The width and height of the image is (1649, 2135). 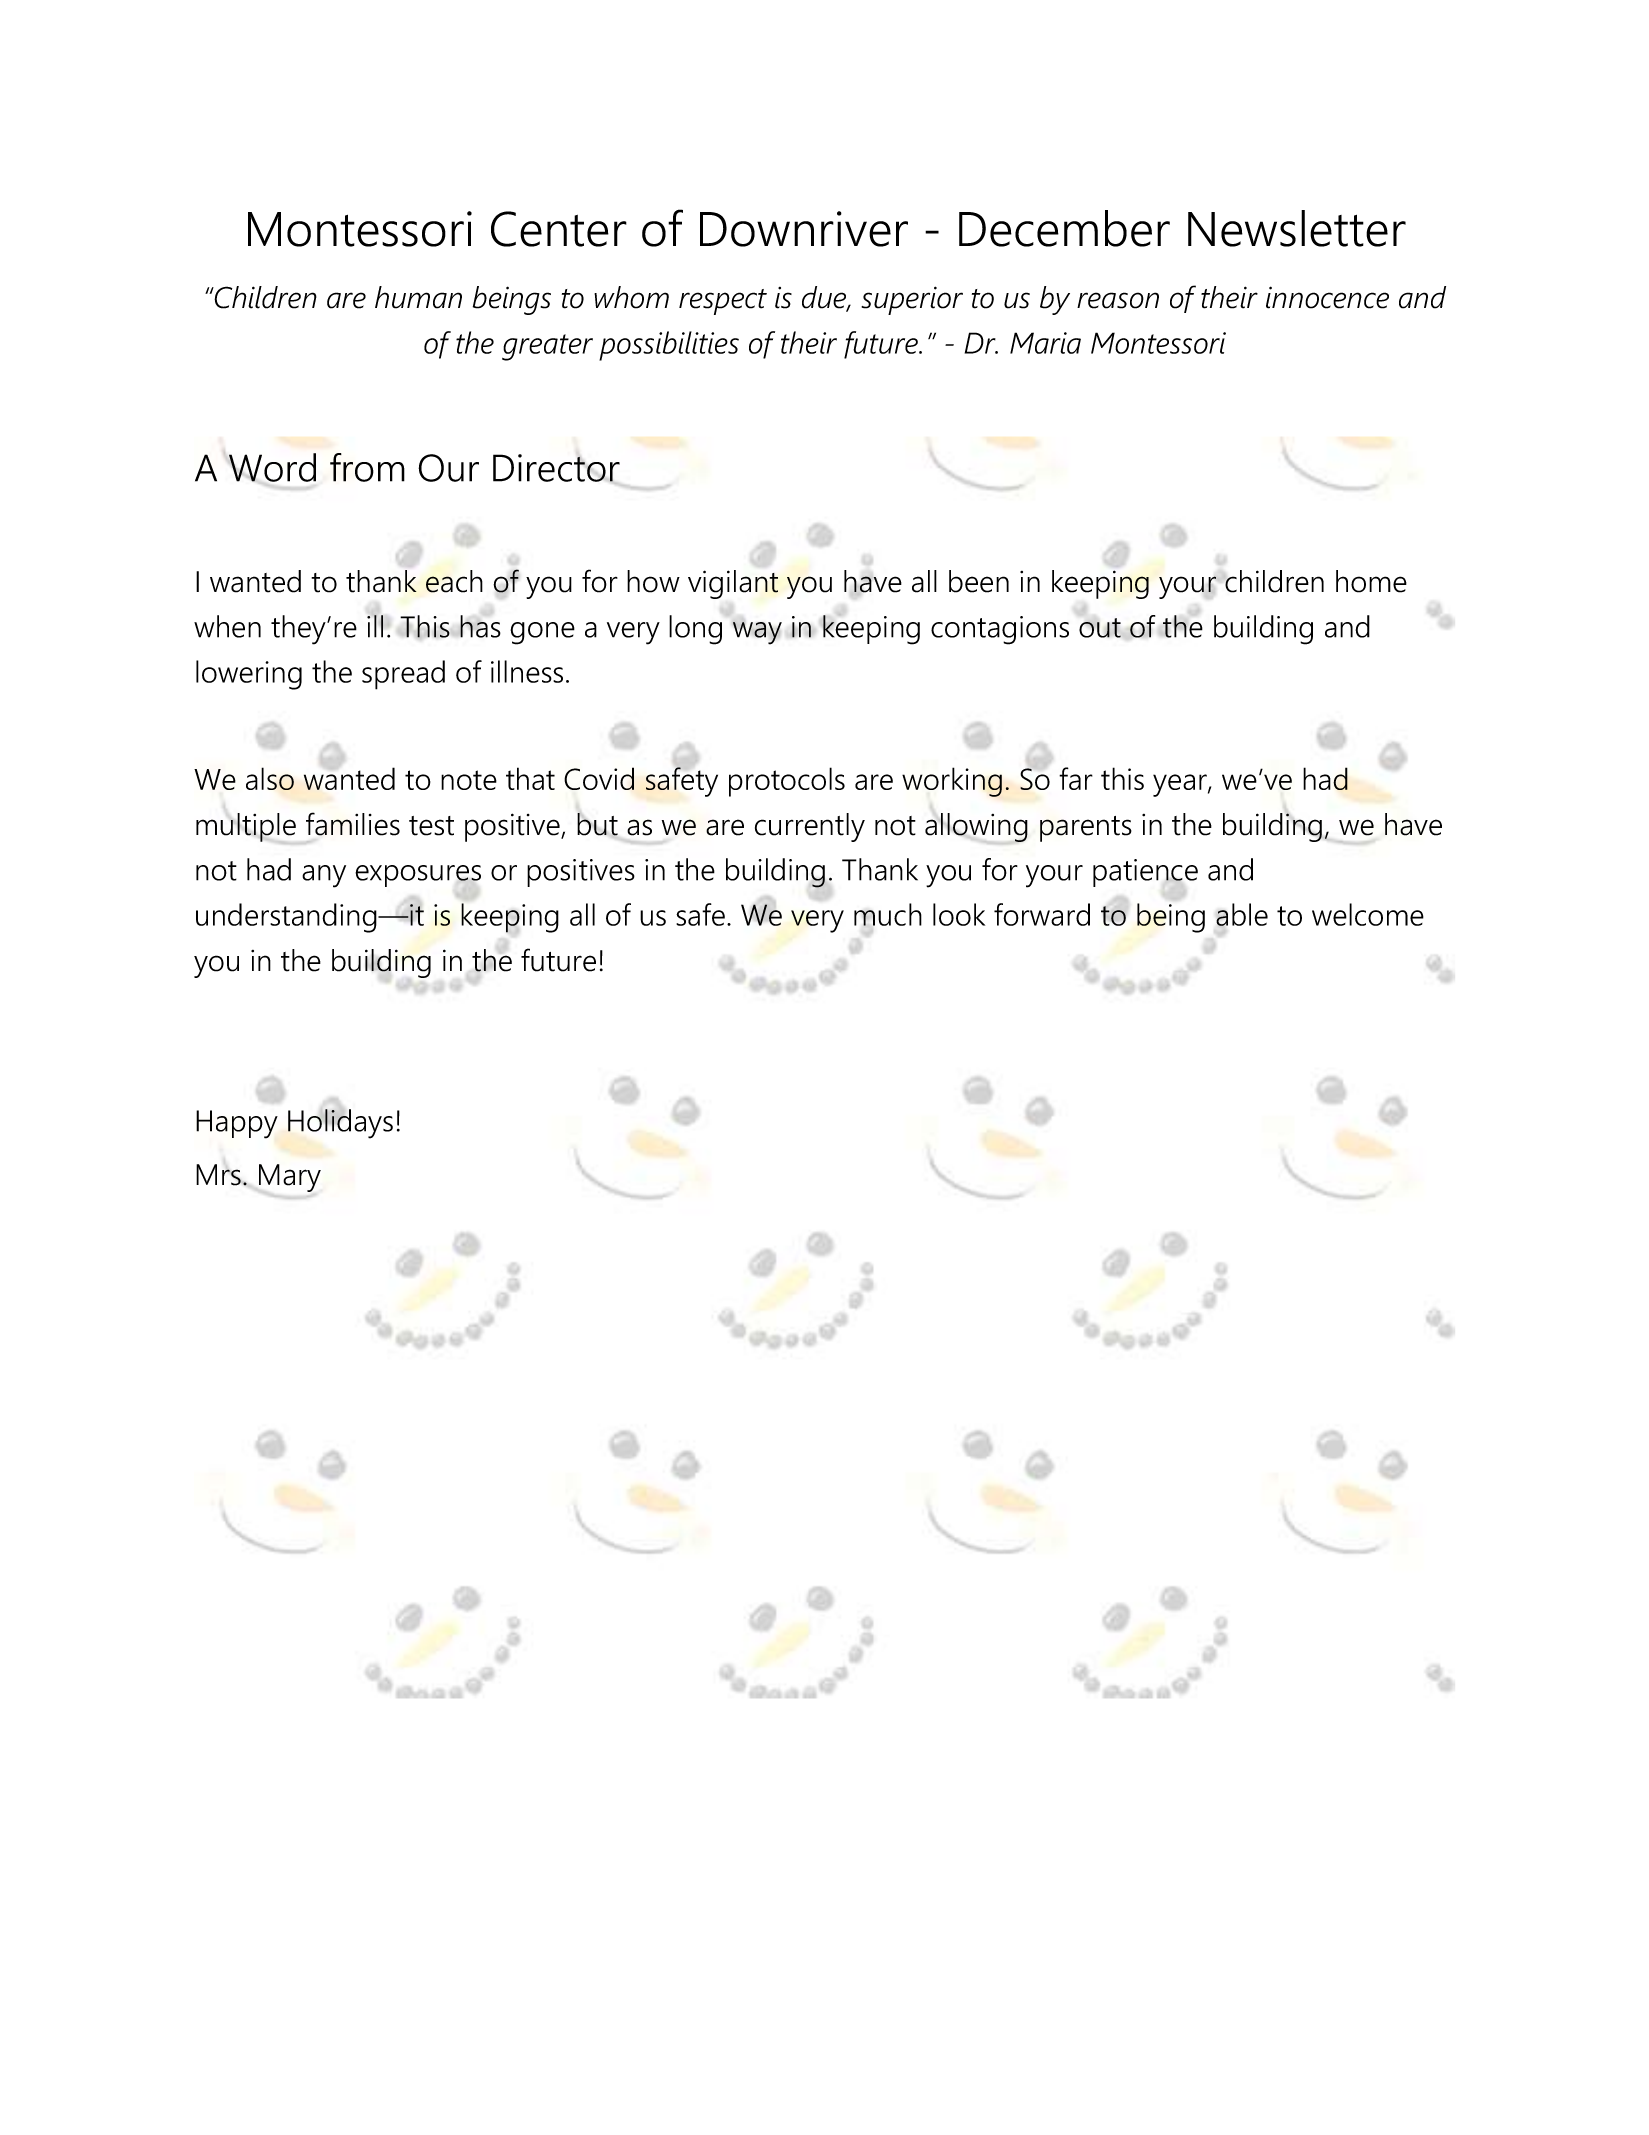 What do you see at coordinates (418, 297) in the image?
I see `human` at bounding box center [418, 297].
